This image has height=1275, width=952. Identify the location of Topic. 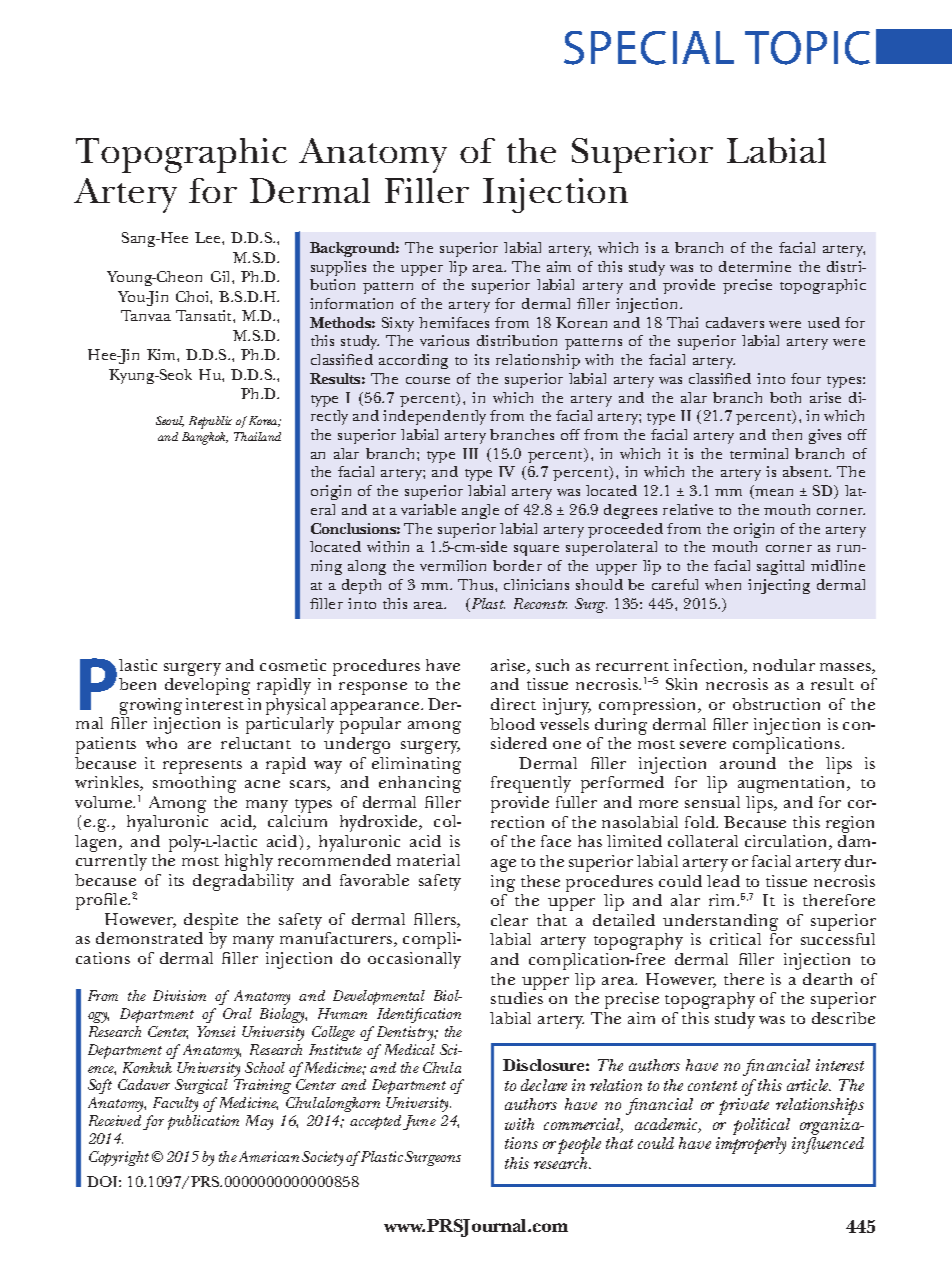
(807, 48).
